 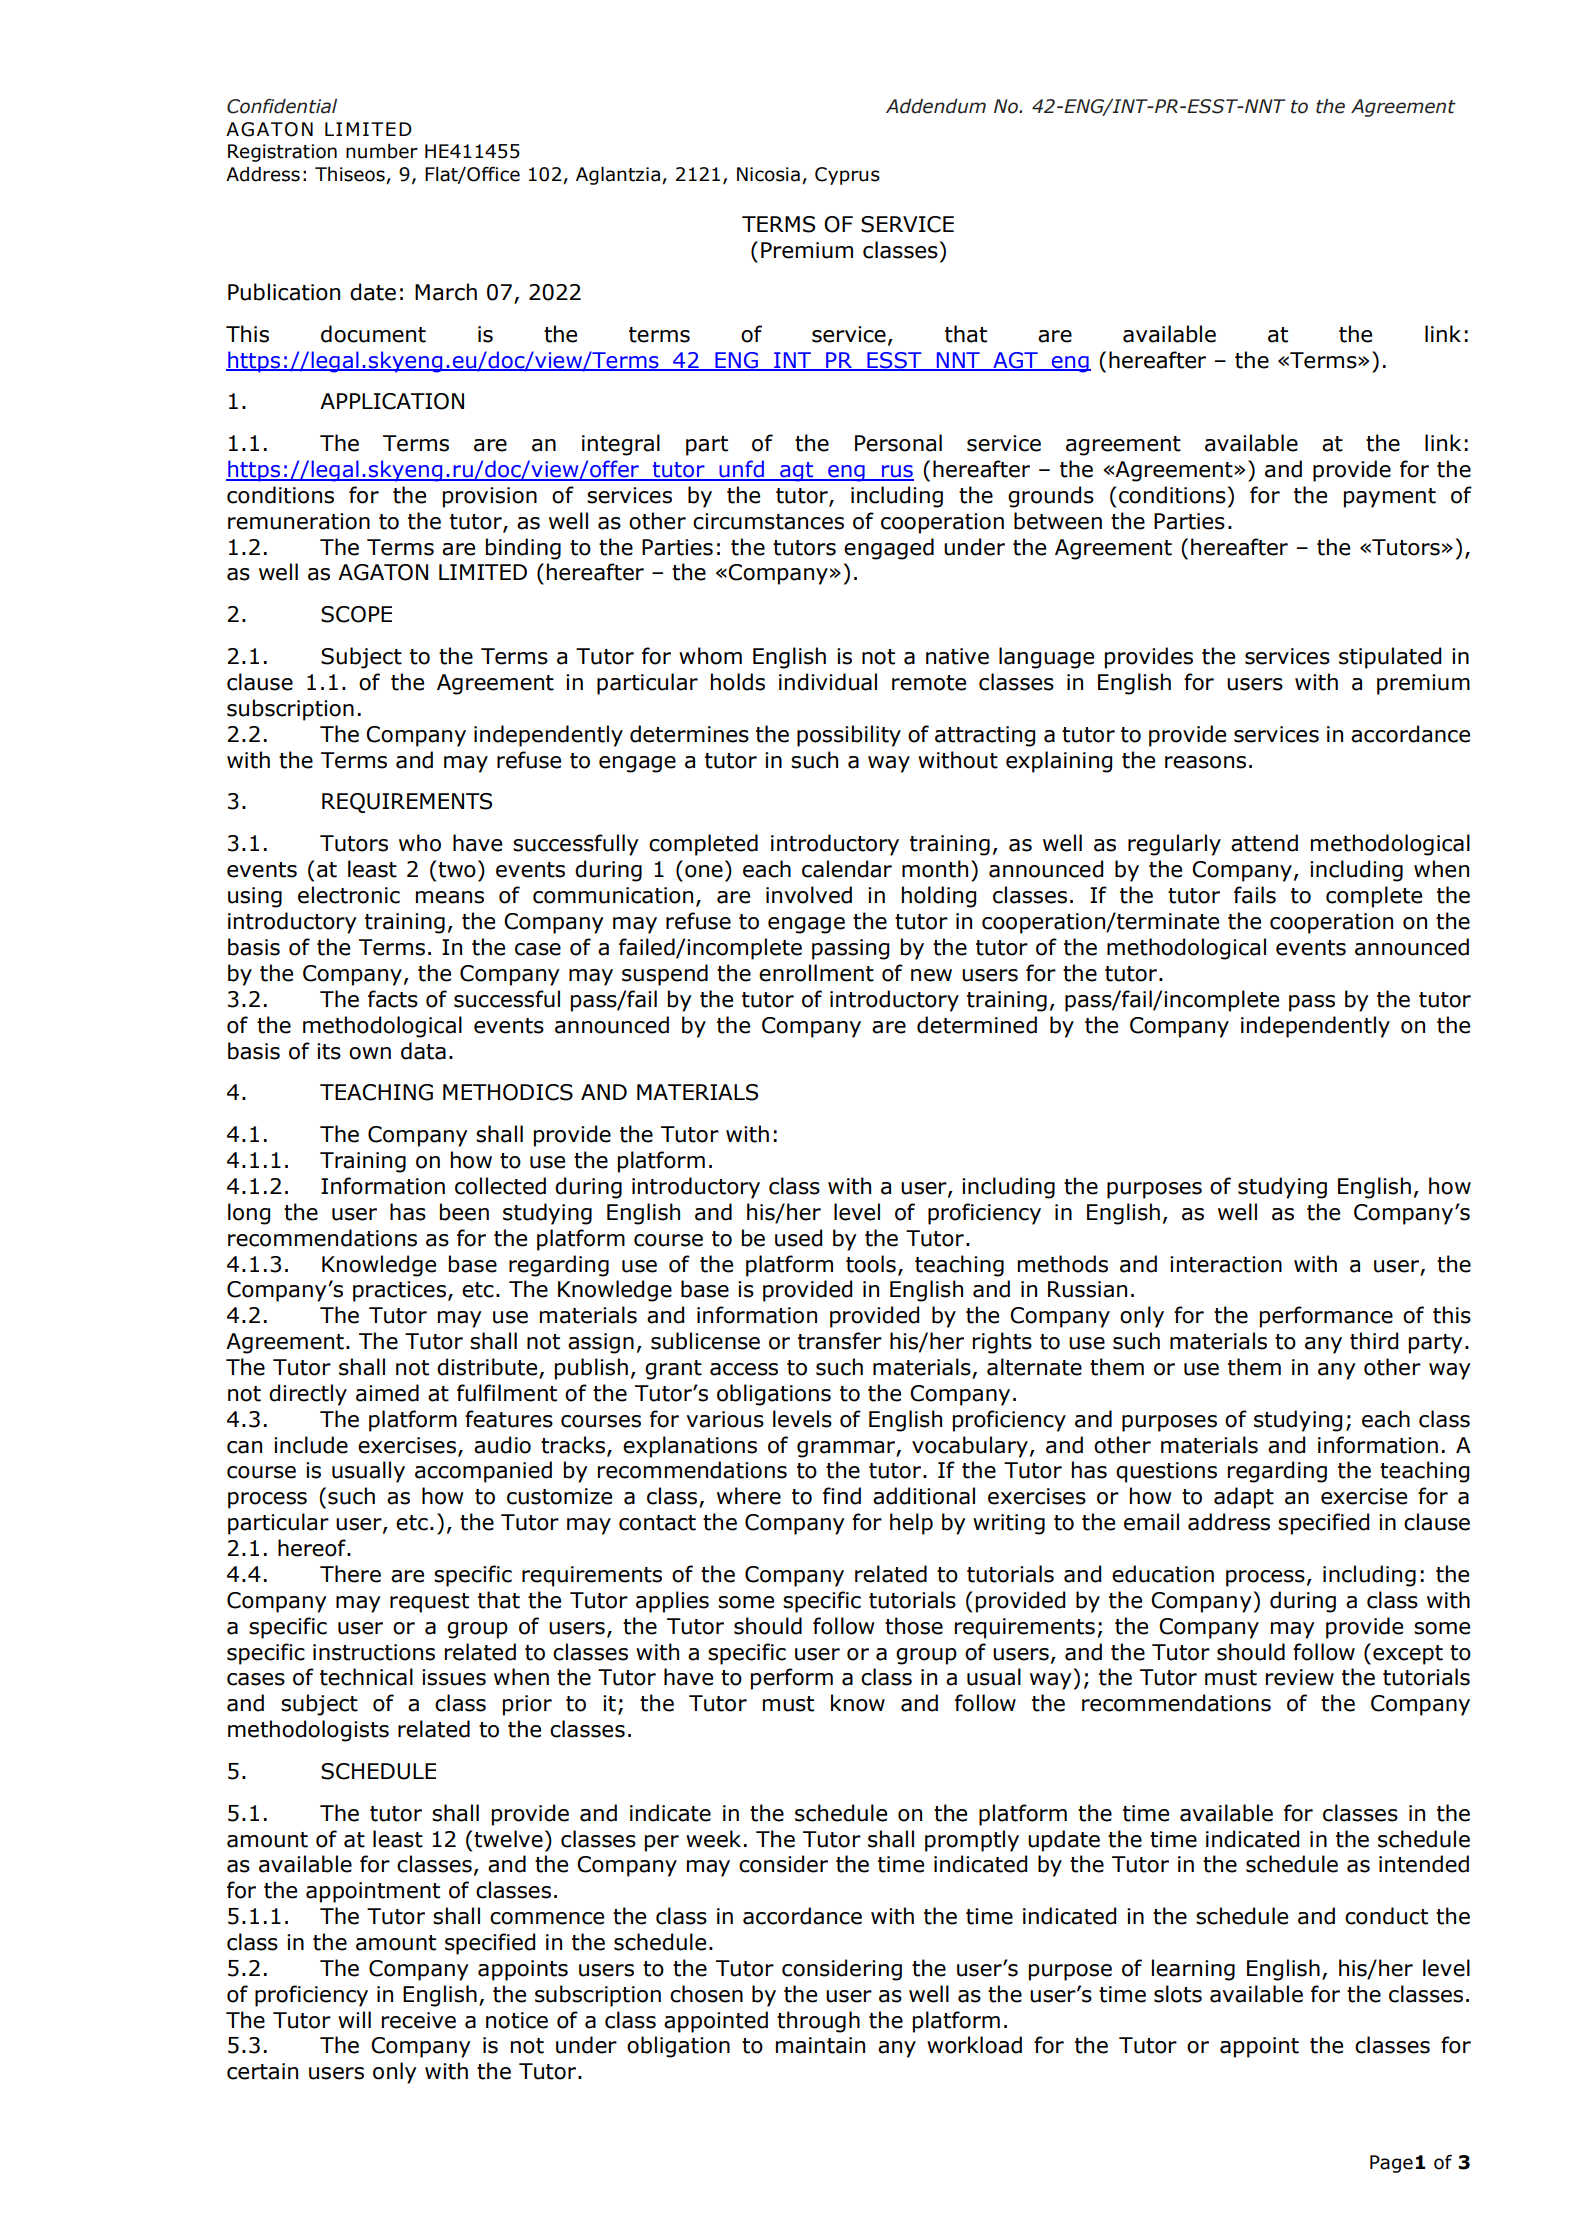 What do you see at coordinates (457, 870) in the screenshot?
I see `two` at bounding box center [457, 870].
